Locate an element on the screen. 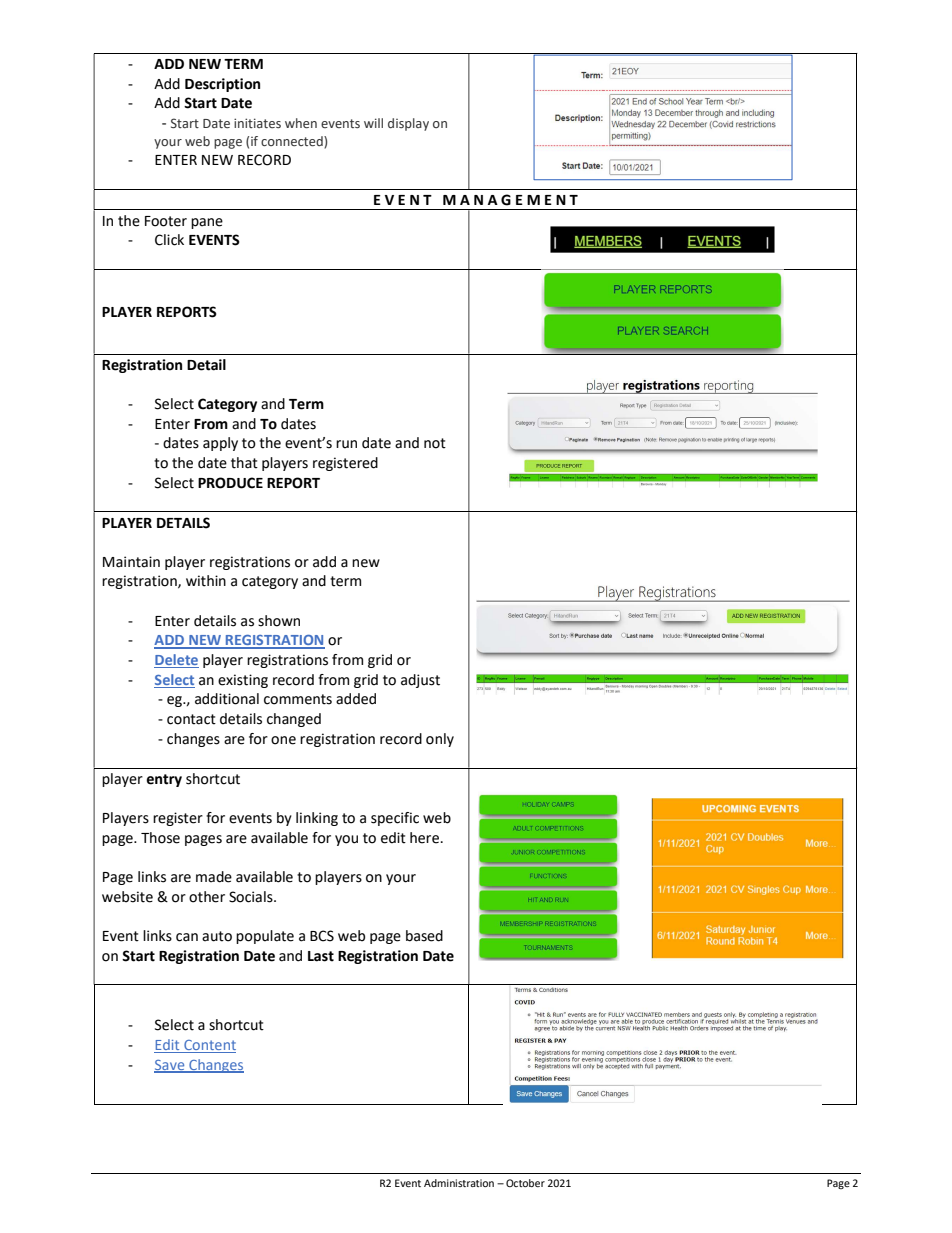  October is located at coordinates (525, 1183).
